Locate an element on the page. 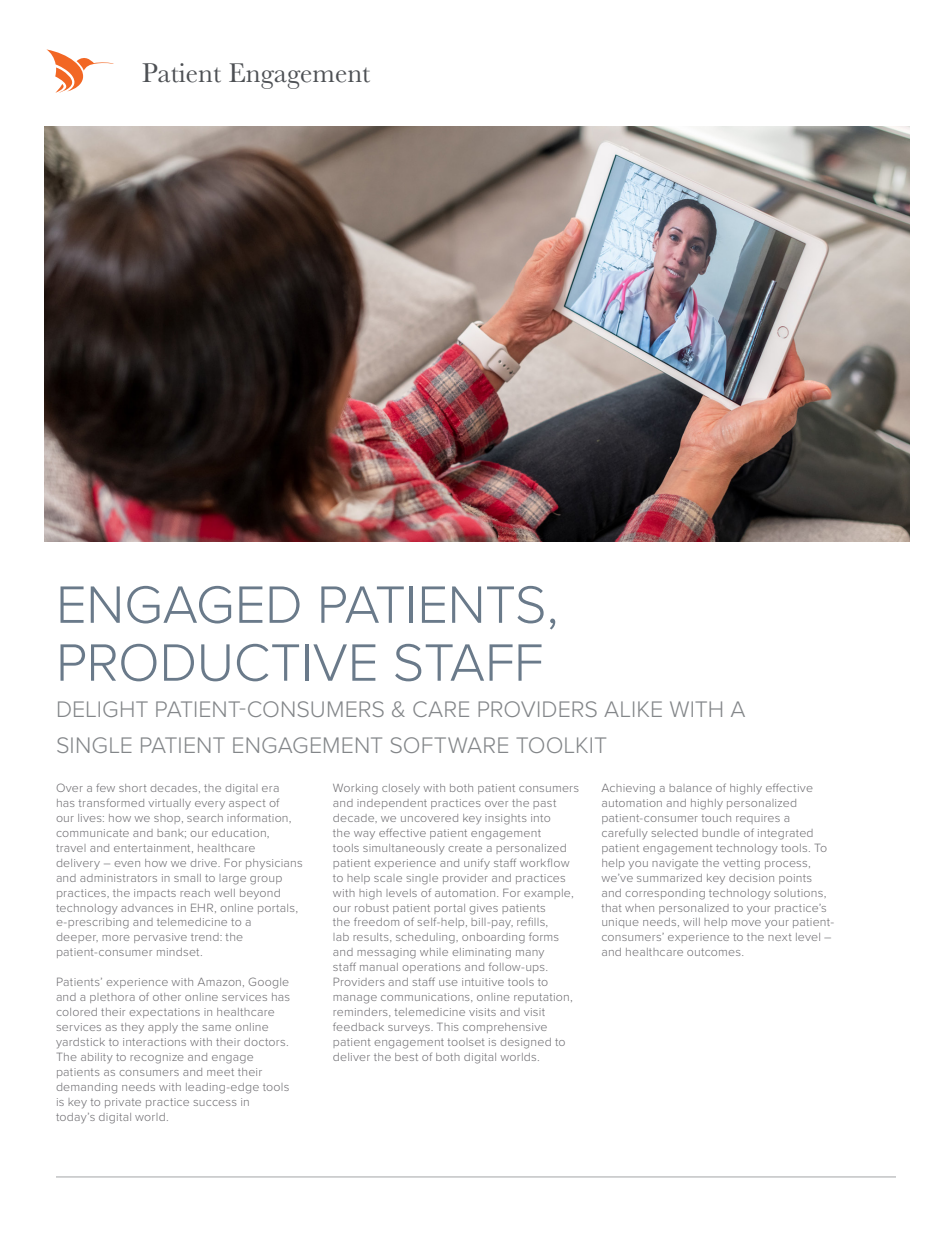  decision is located at coordinates (751, 878).
